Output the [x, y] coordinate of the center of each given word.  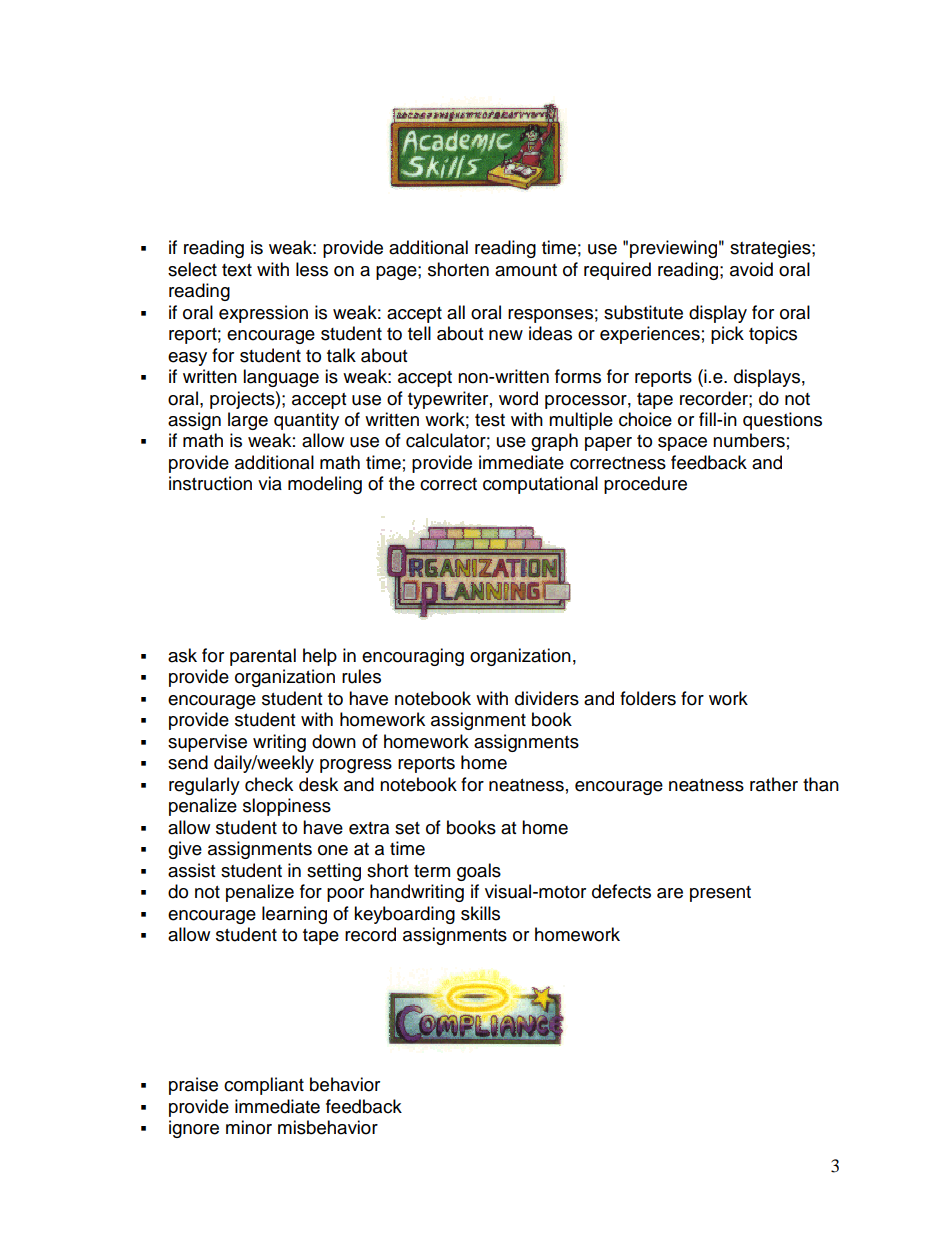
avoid [751, 269]
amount [526, 270]
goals [479, 872]
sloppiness [287, 807]
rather [774, 784]
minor [249, 1127]
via [270, 483]
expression [263, 314]
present [720, 894]
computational [540, 485]
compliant [264, 1086]
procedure [645, 485]
